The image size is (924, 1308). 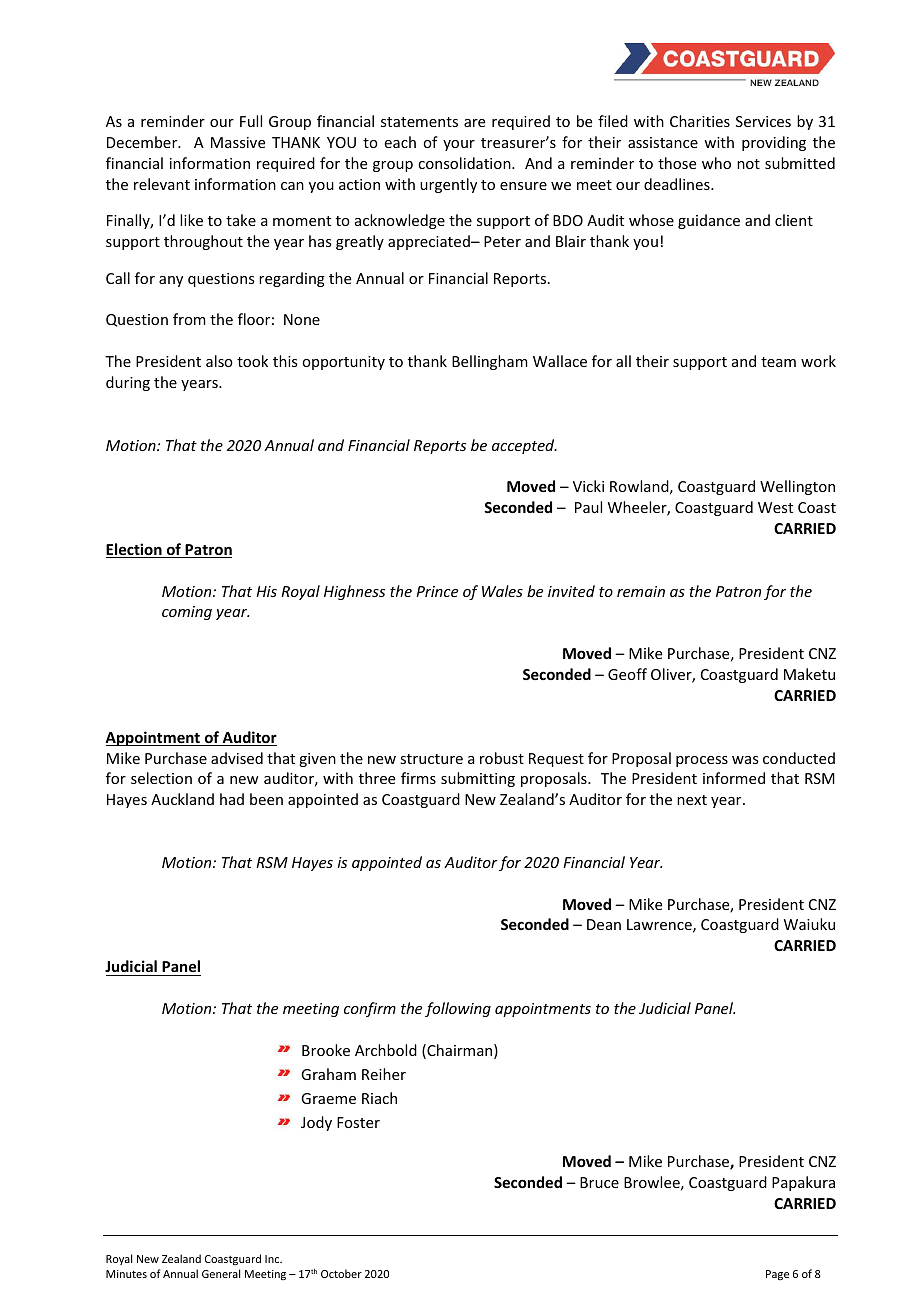 I want to click on Dean, so click(x=604, y=924).
